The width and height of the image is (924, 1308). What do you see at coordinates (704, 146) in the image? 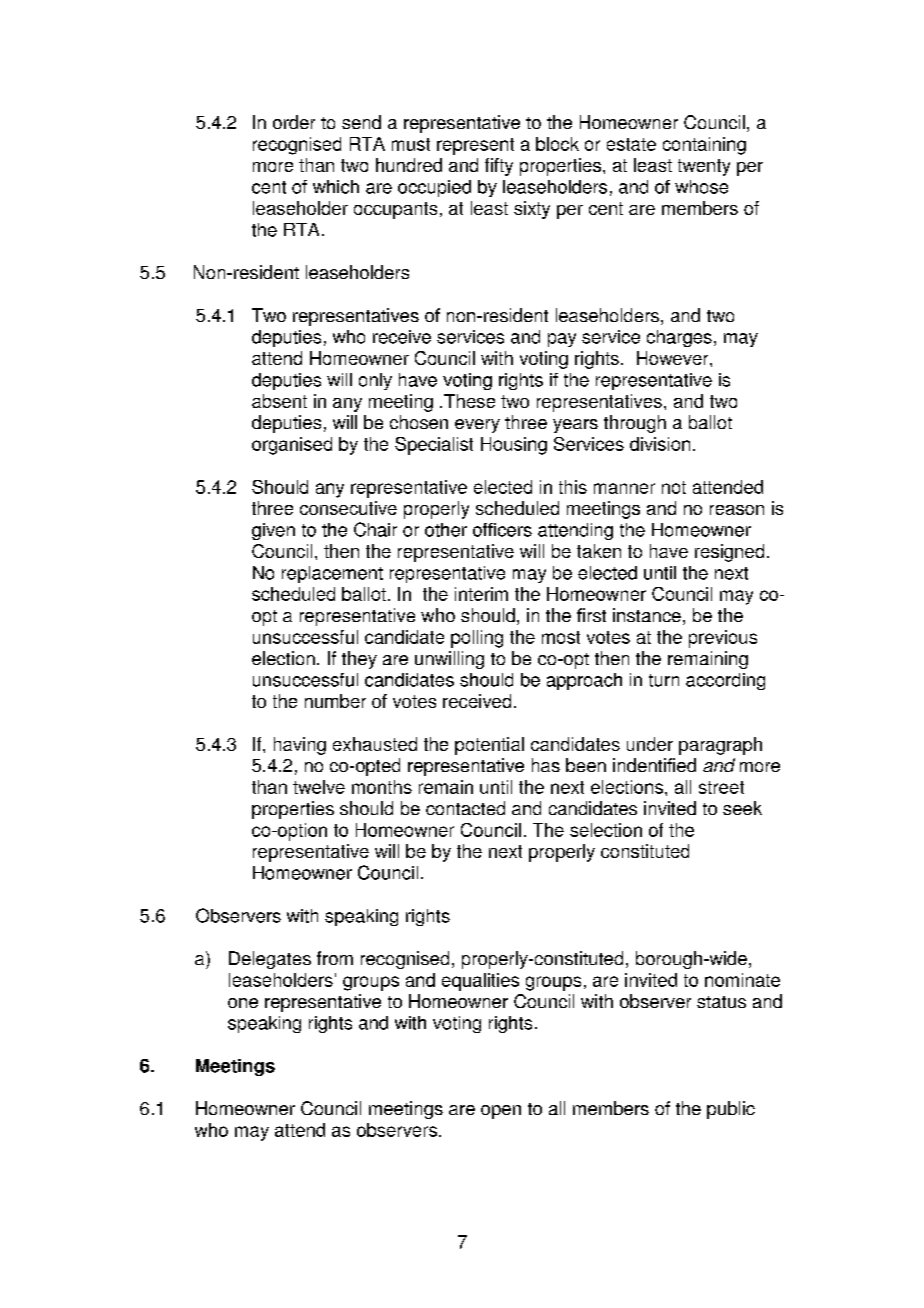
I see `containing` at bounding box center [704, 146].
